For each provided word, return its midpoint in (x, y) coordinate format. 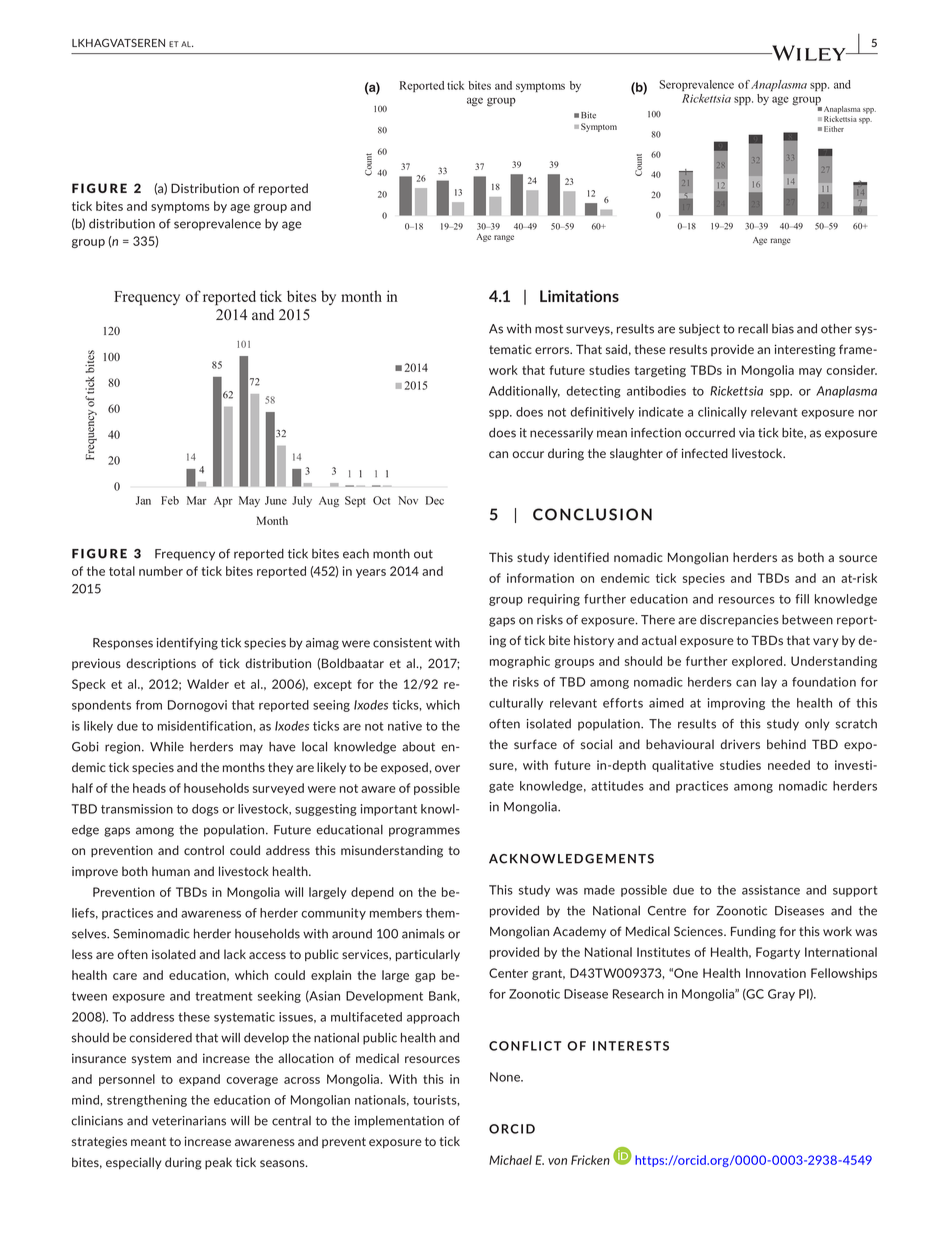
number (161, 571)
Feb (170, 500)
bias (783, 329)
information (540, 578)
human (171, 871)
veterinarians (189, 1121)
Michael (510, 1160)
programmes (424, 832)
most (549, 329)
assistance (771, 890)
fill (802, 599)
